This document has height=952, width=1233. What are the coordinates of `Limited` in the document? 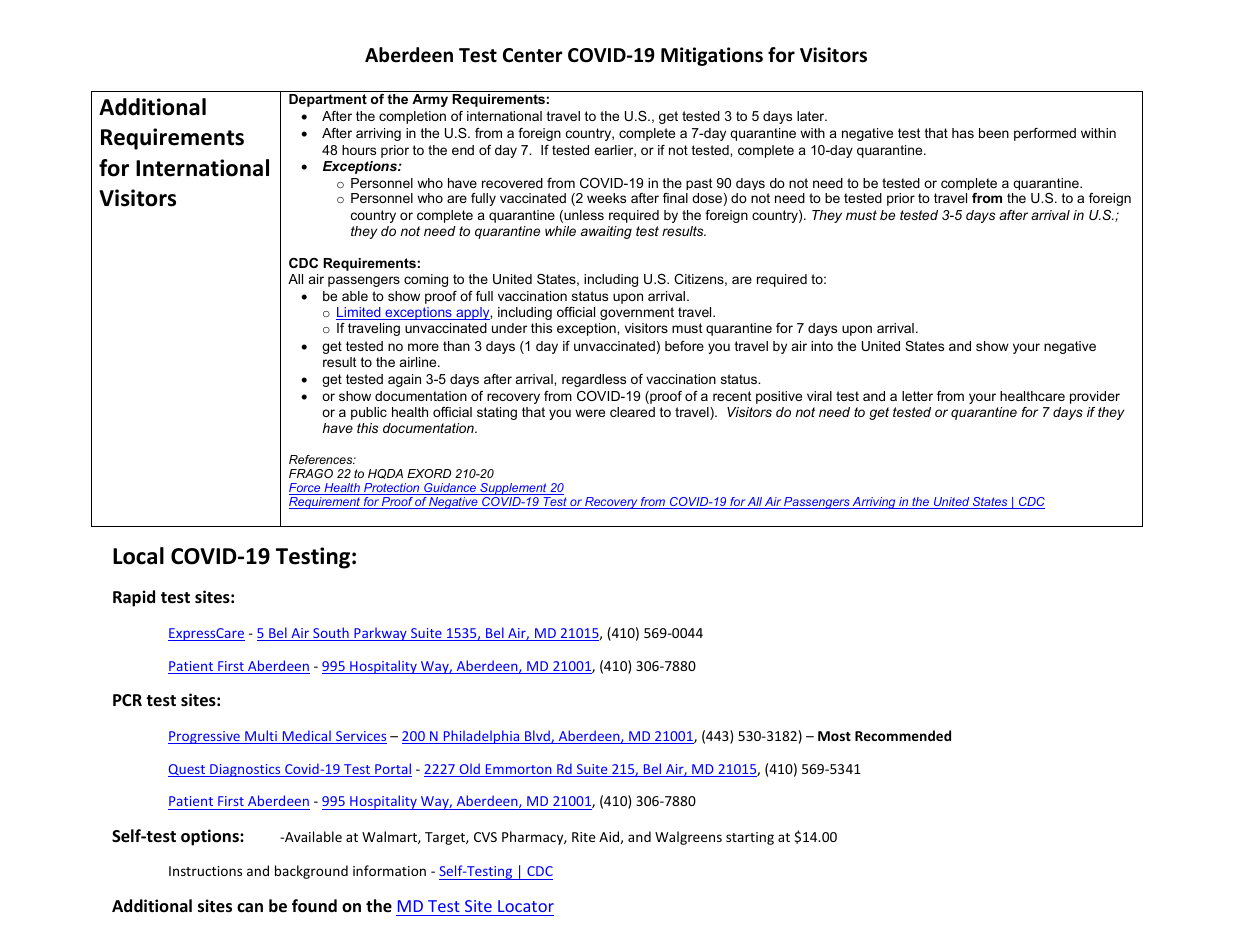 It's located at (359, 313).
